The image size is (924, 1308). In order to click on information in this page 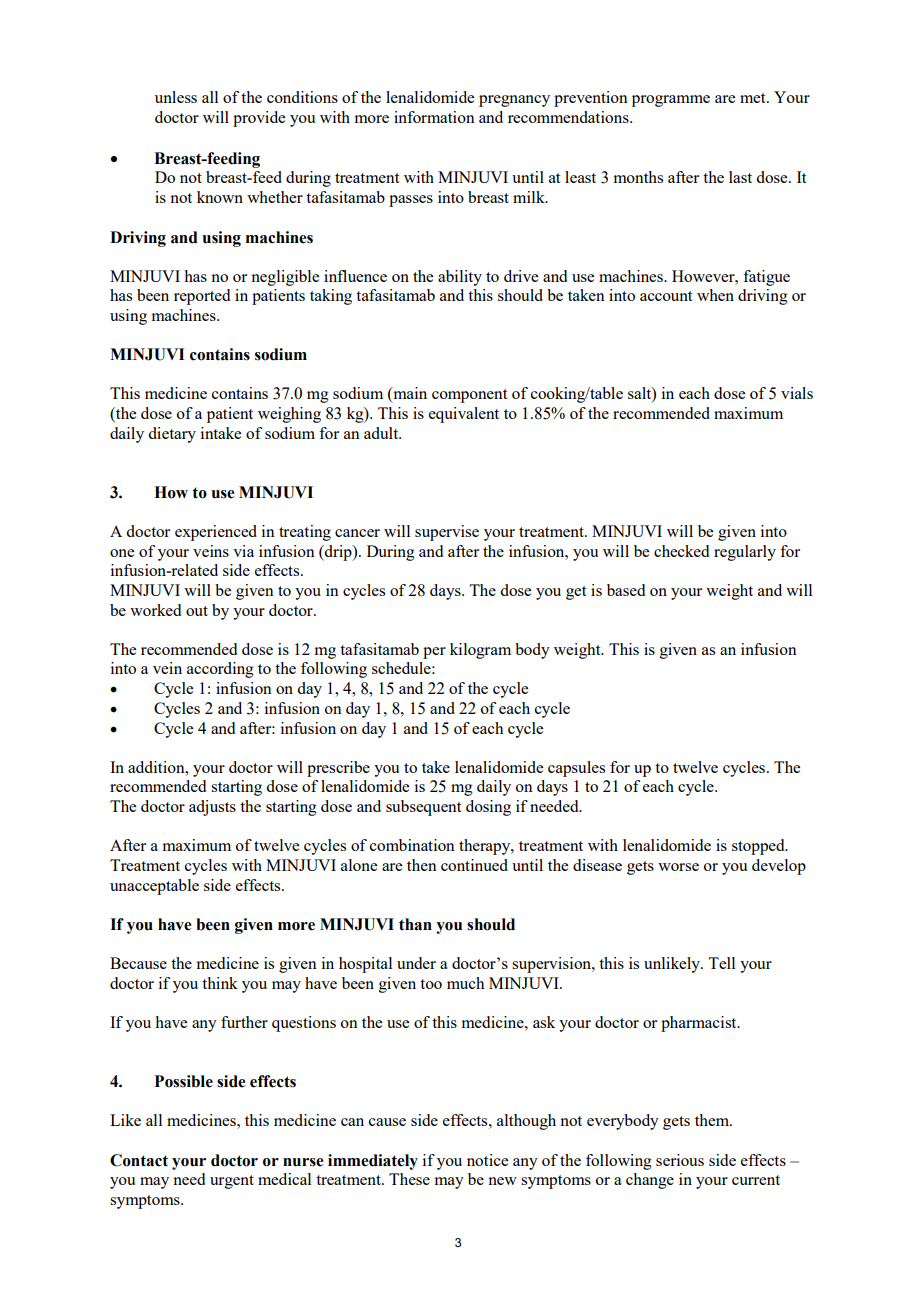, I will do `click(434, 117)`.
